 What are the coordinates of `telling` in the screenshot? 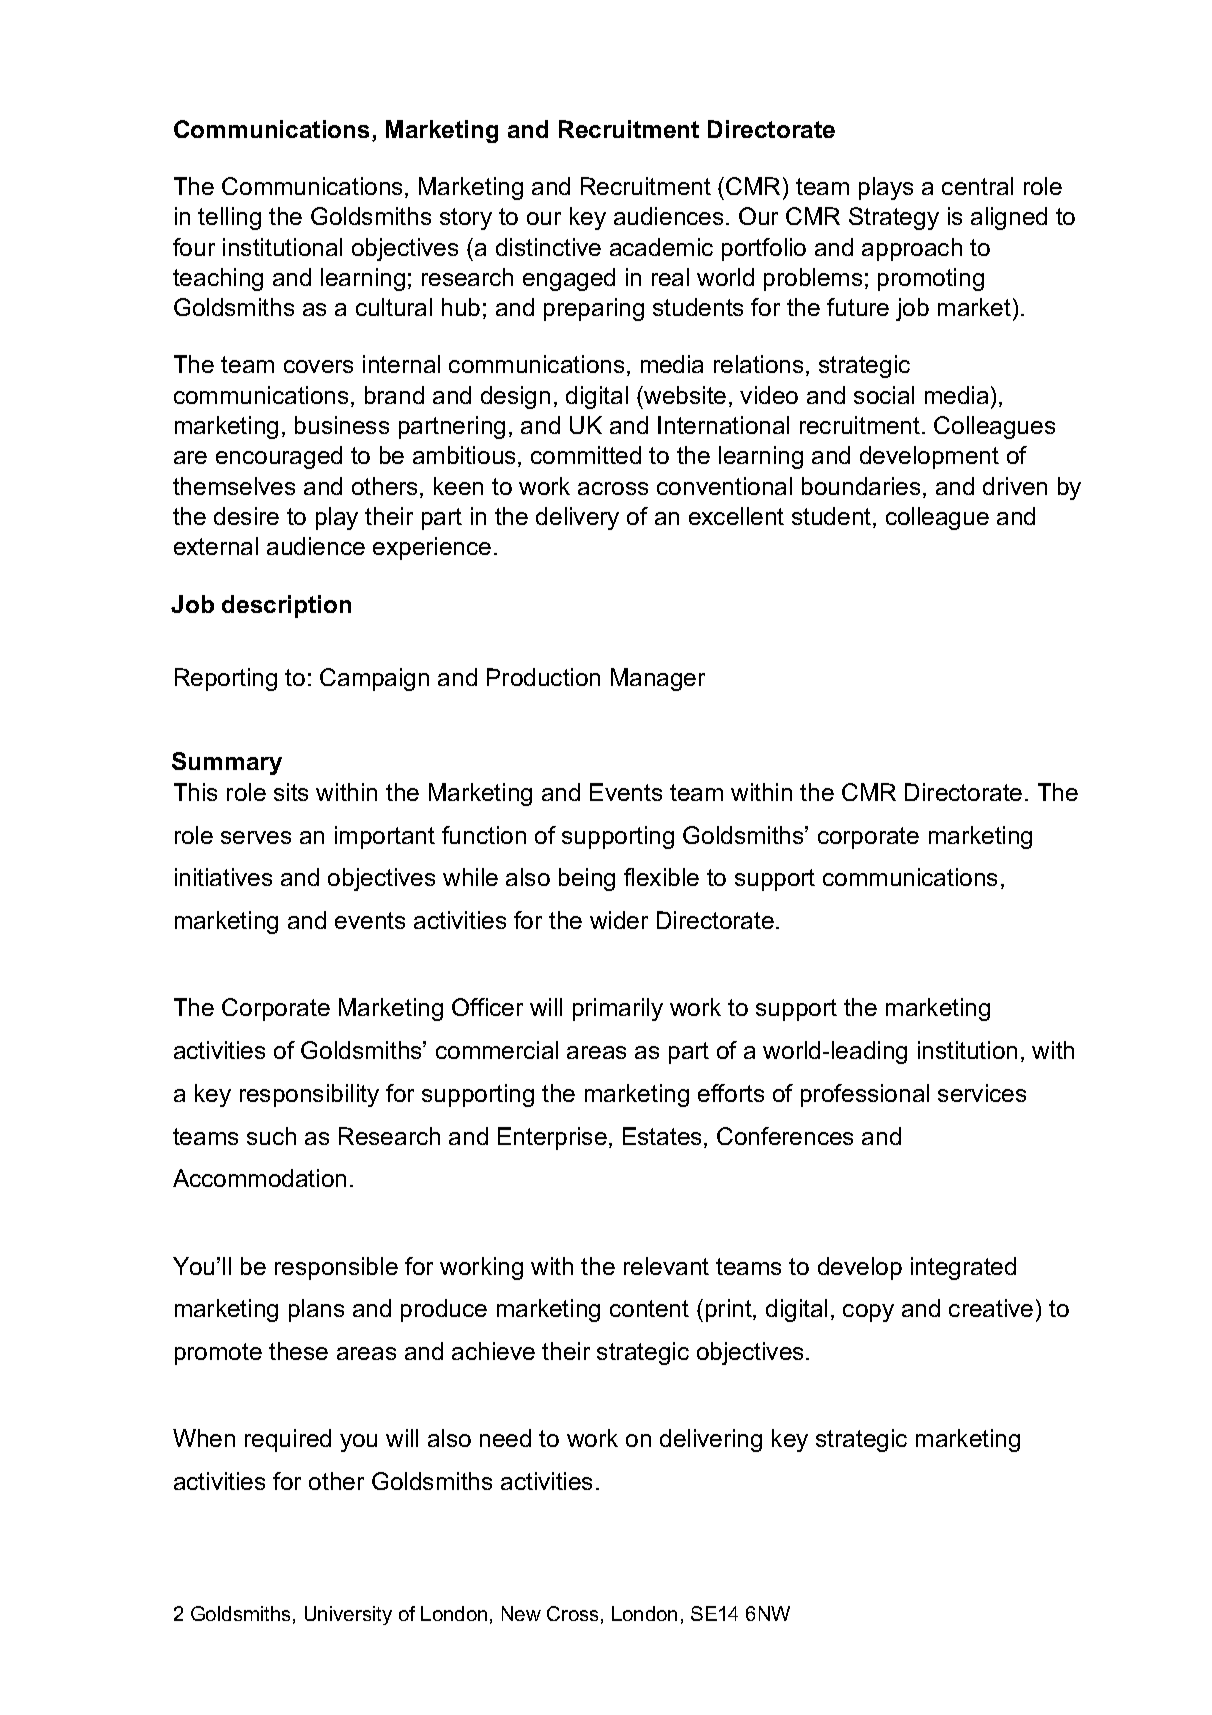 It's located at (229, 218).
